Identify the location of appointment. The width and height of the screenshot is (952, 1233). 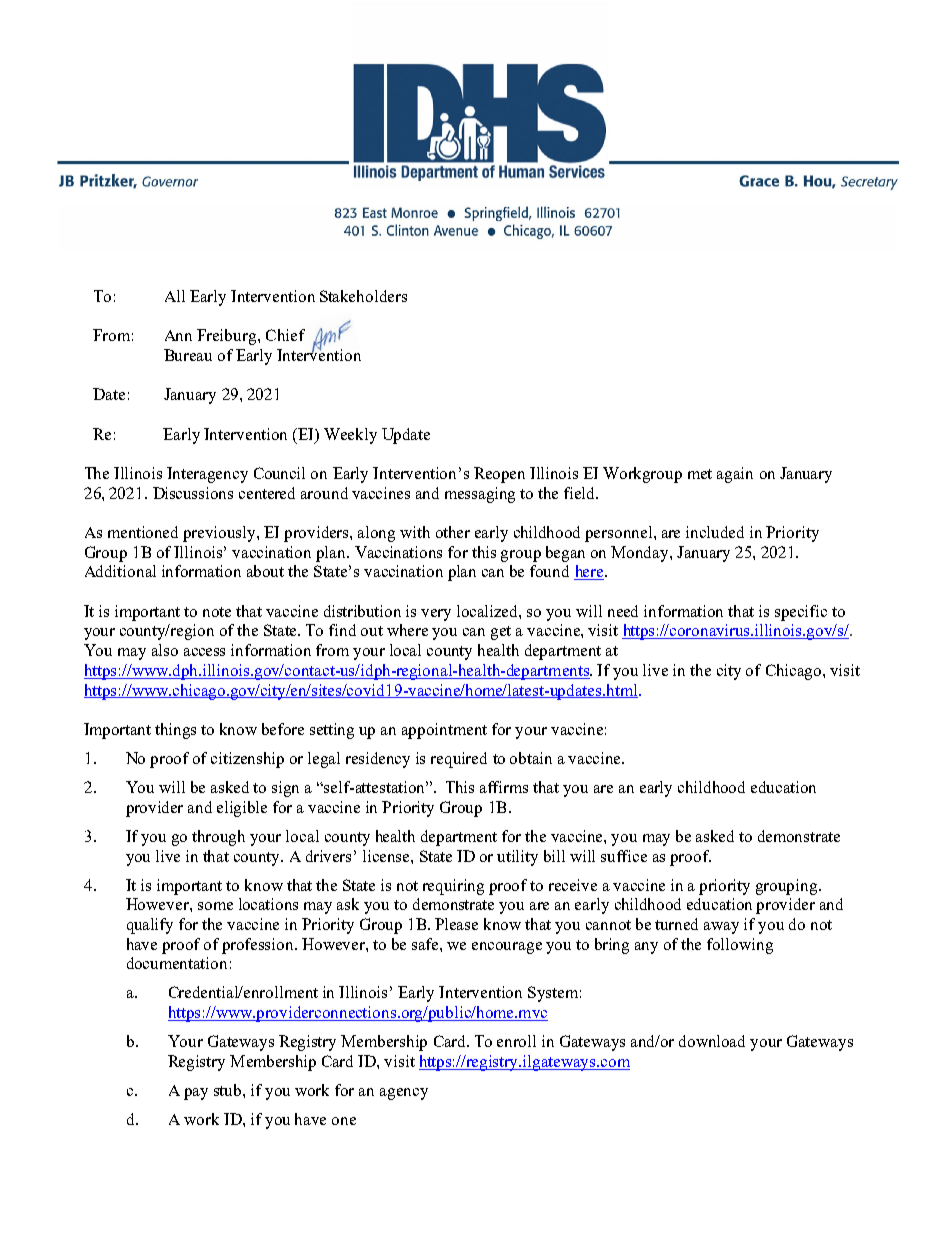
(444, 731).
